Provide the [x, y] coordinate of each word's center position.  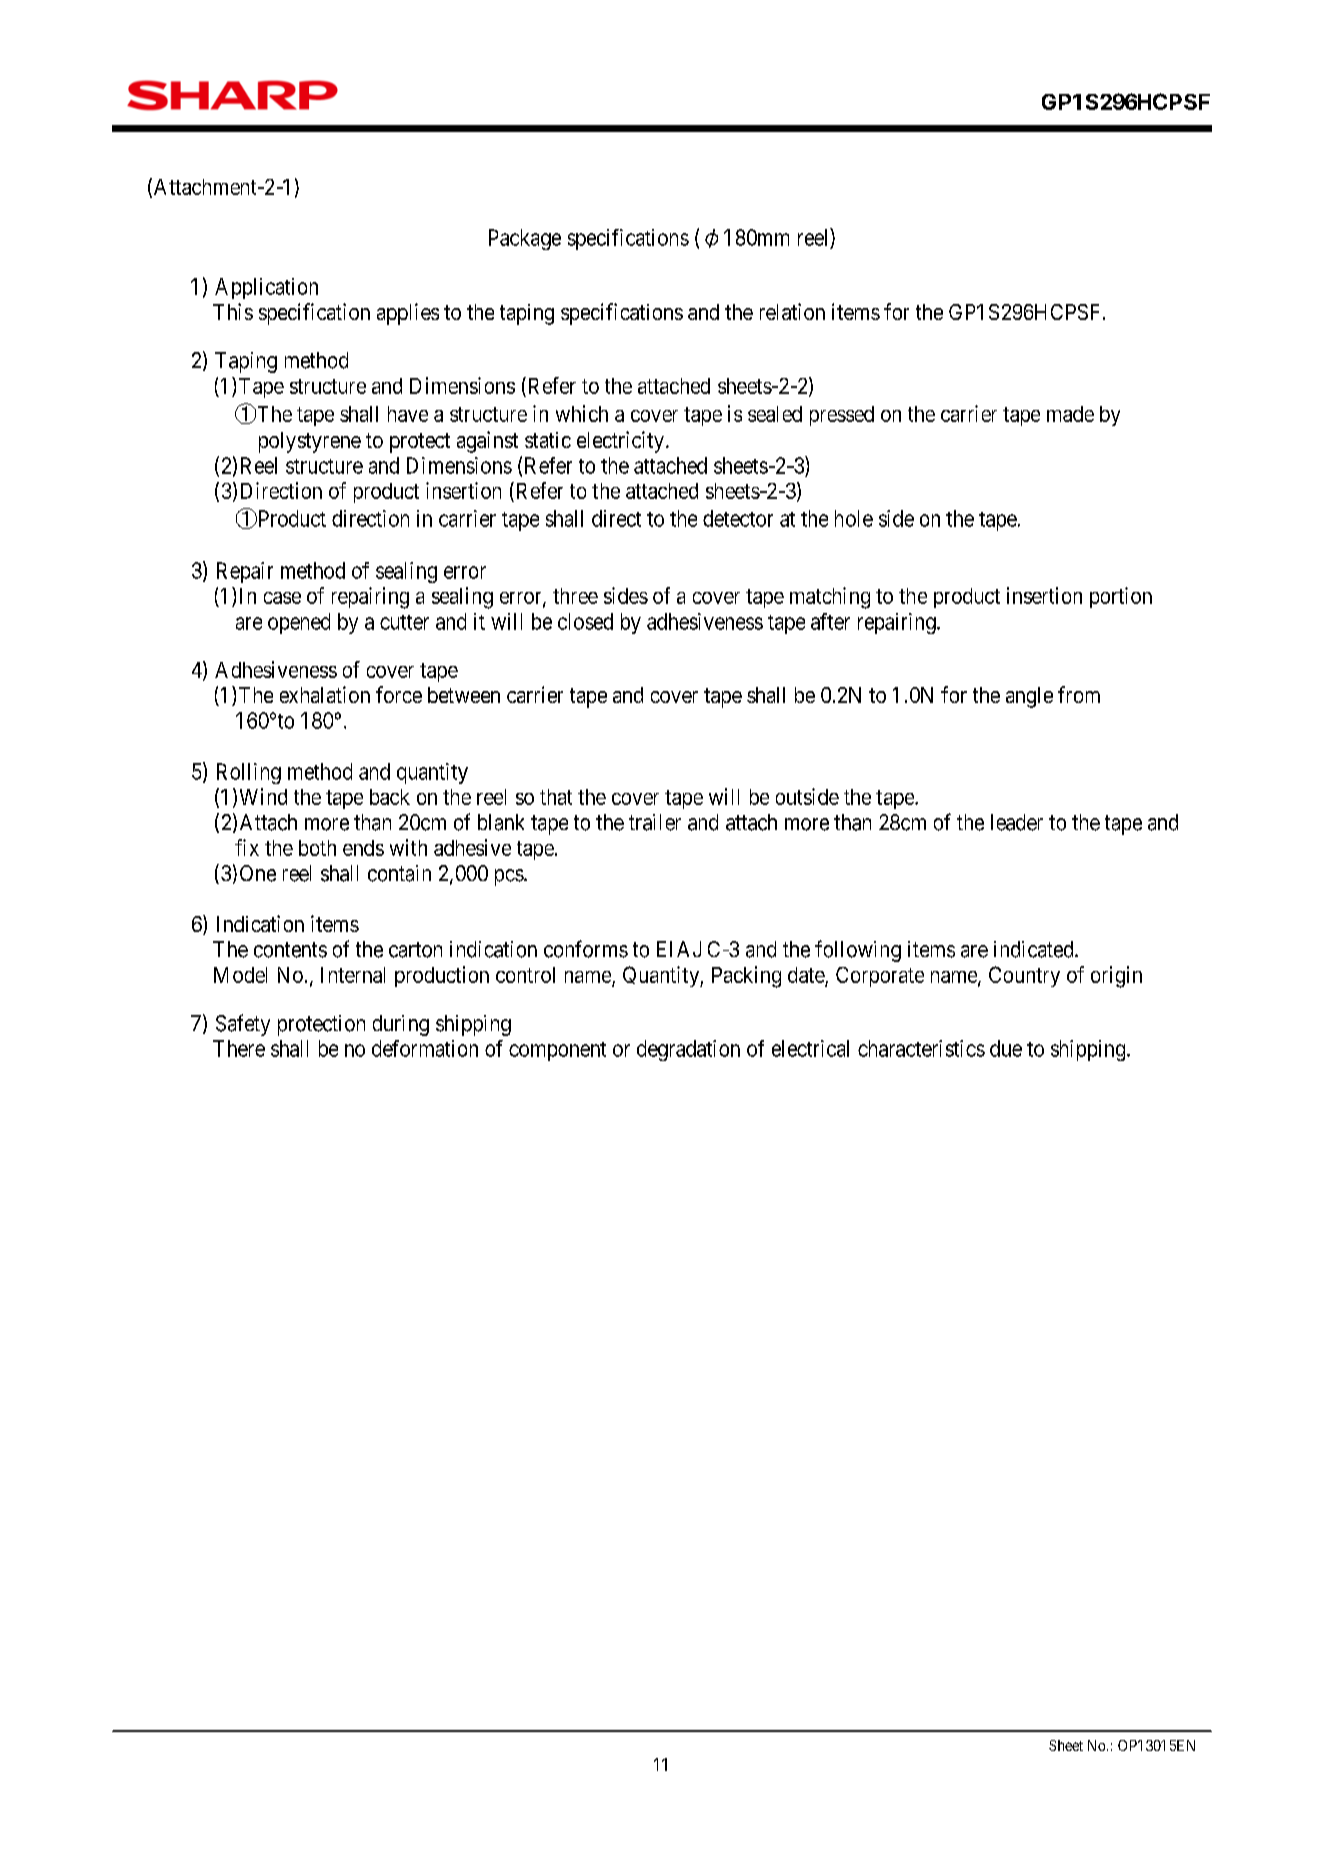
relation [792, 311]
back [390, 797]
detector [738, 518]
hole [854, 518]
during [401, 1025]
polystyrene [310, 442]
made [1070, 414]
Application [266, 288]
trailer [655, 822]
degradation [688, 1050]
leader [1017, 822]
